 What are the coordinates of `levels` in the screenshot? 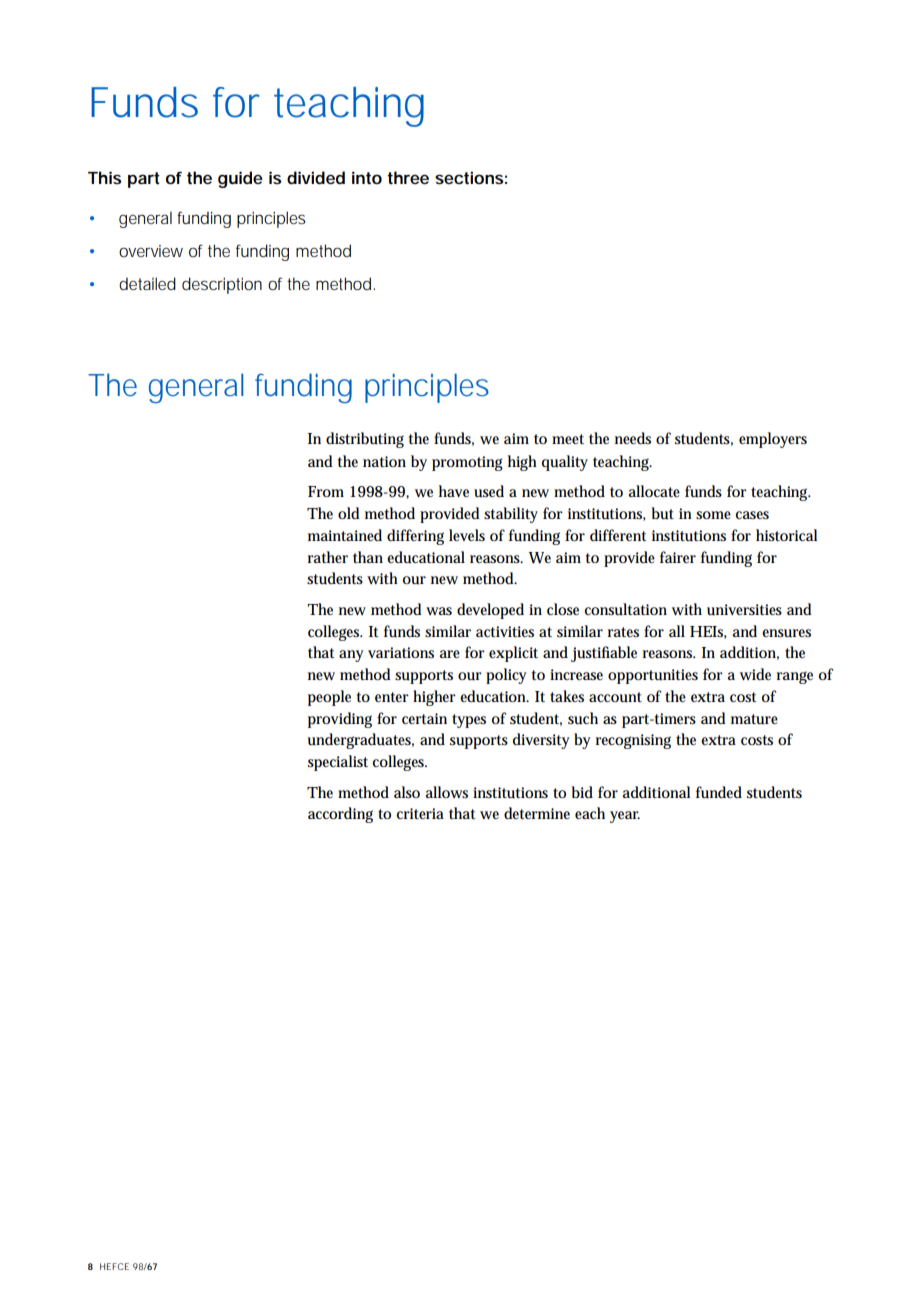 It's located at (467, 535).
